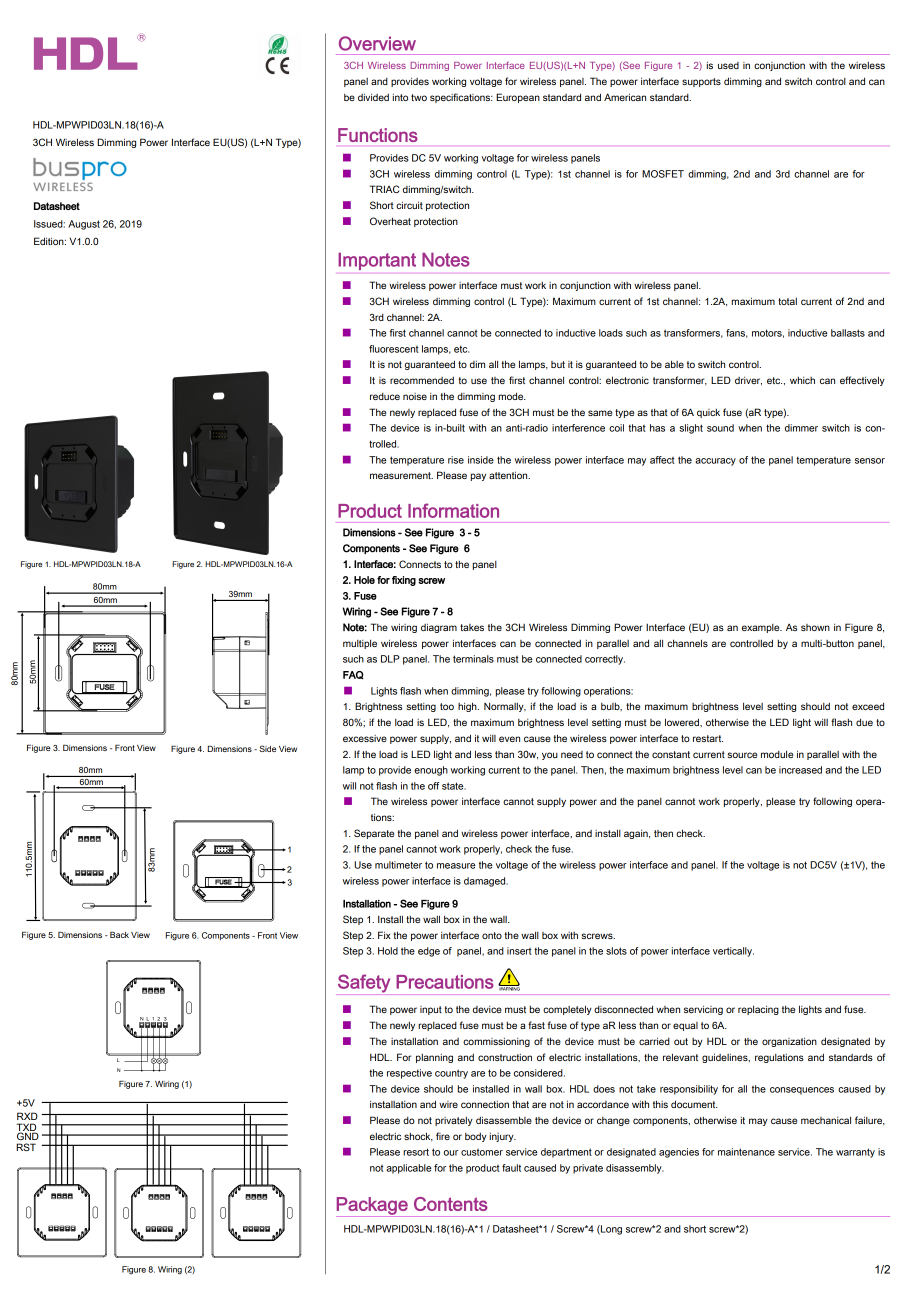  I want to click on August, so click(84, 225).
